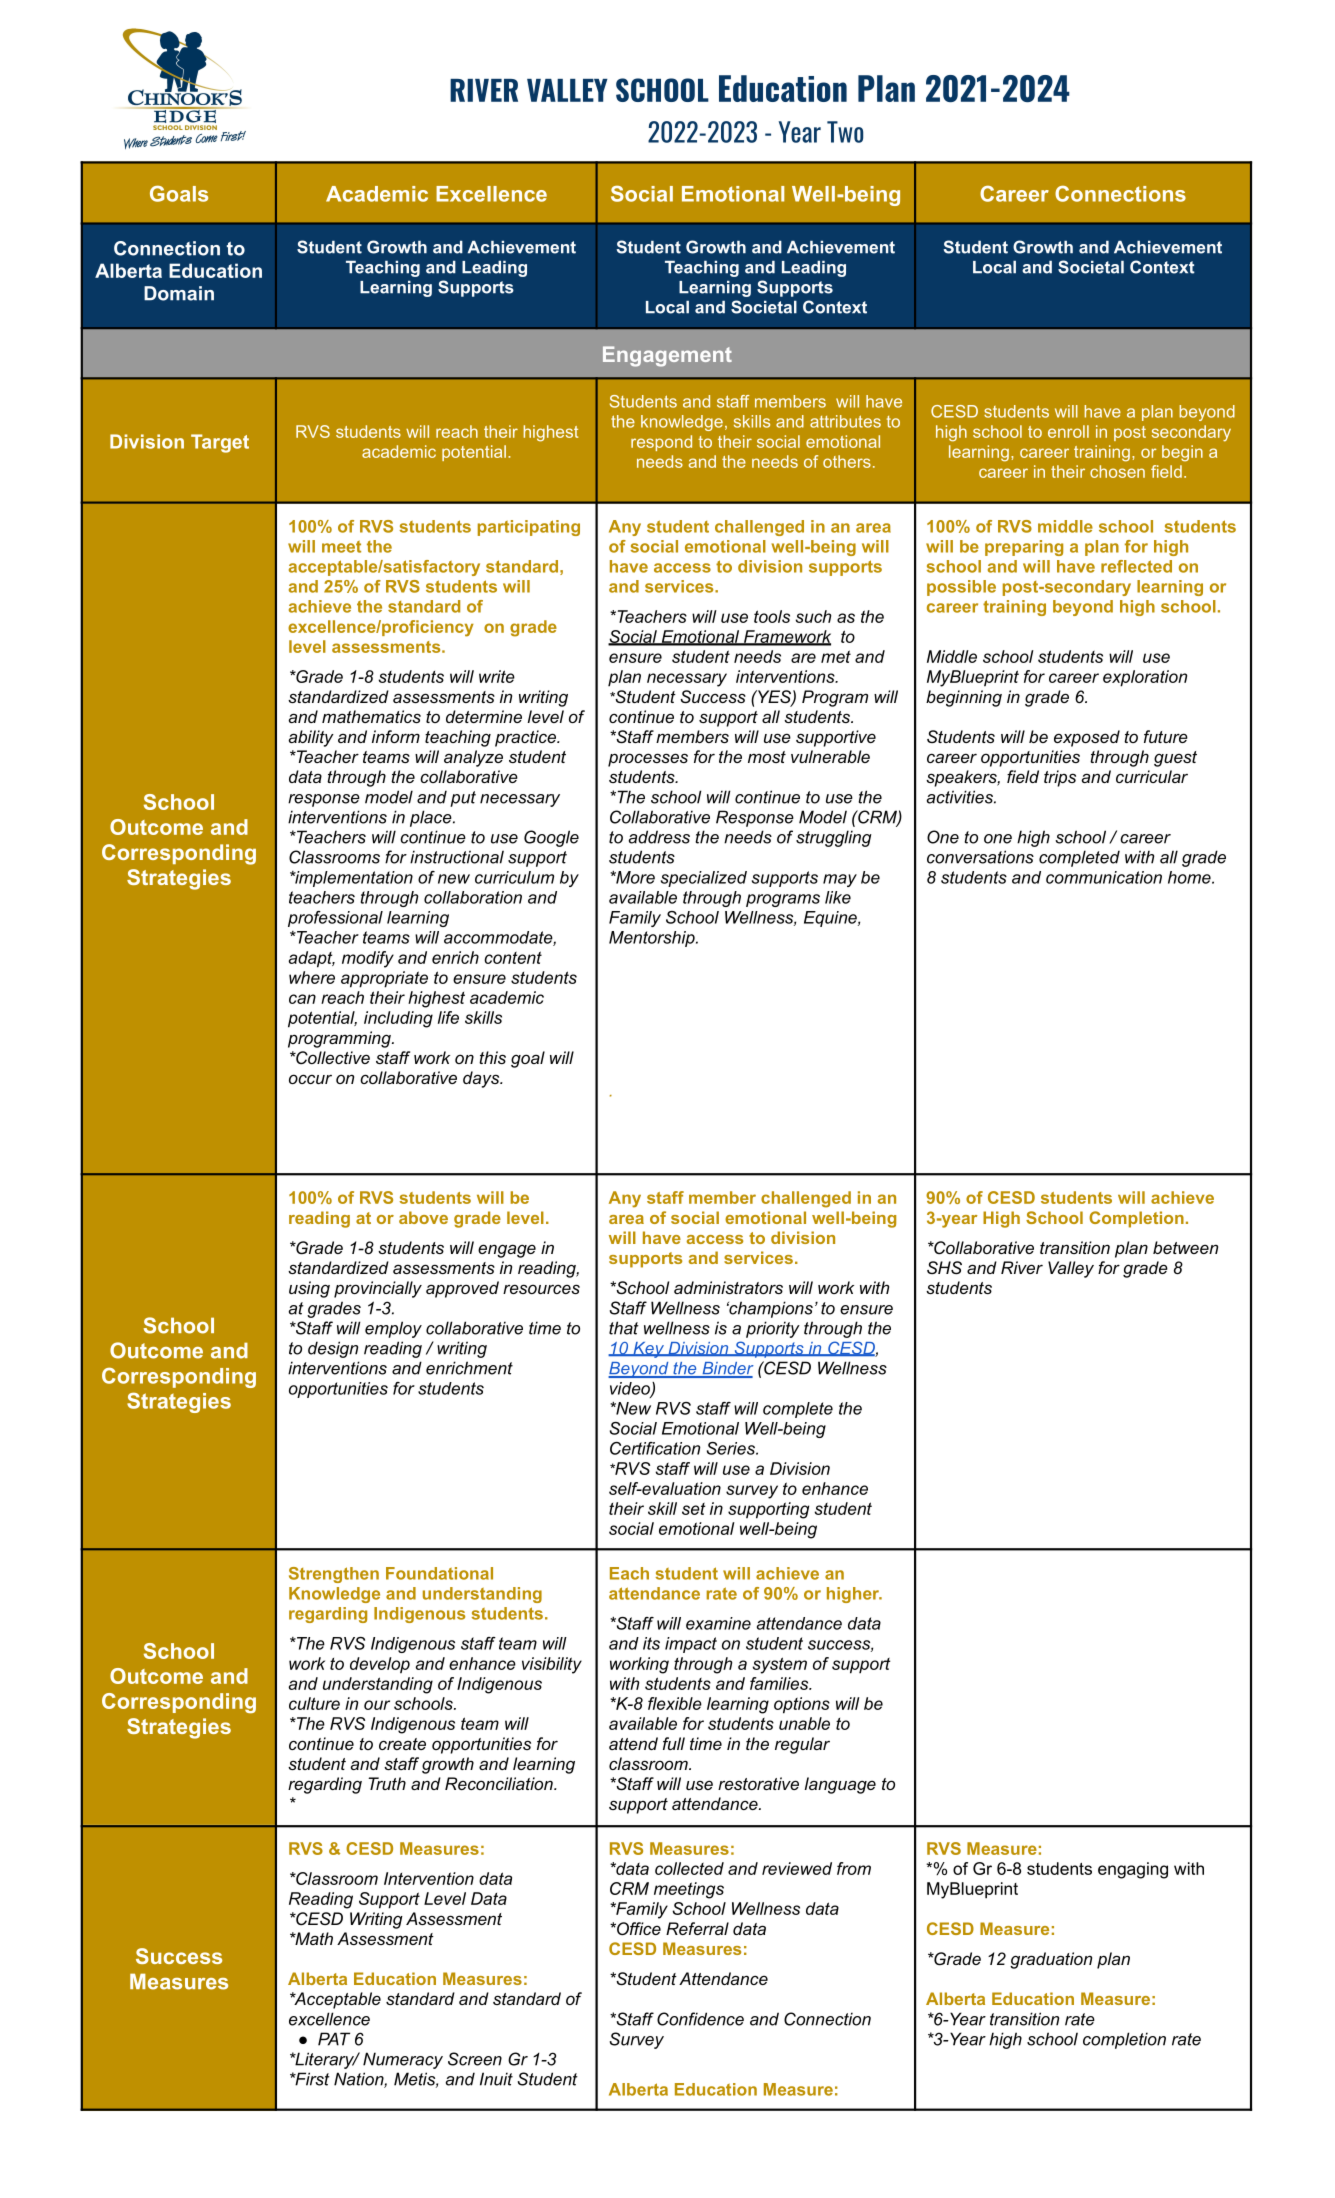  Describe the element at coordinates (845, 132) in the screenshot. I see `Two` at that location.
